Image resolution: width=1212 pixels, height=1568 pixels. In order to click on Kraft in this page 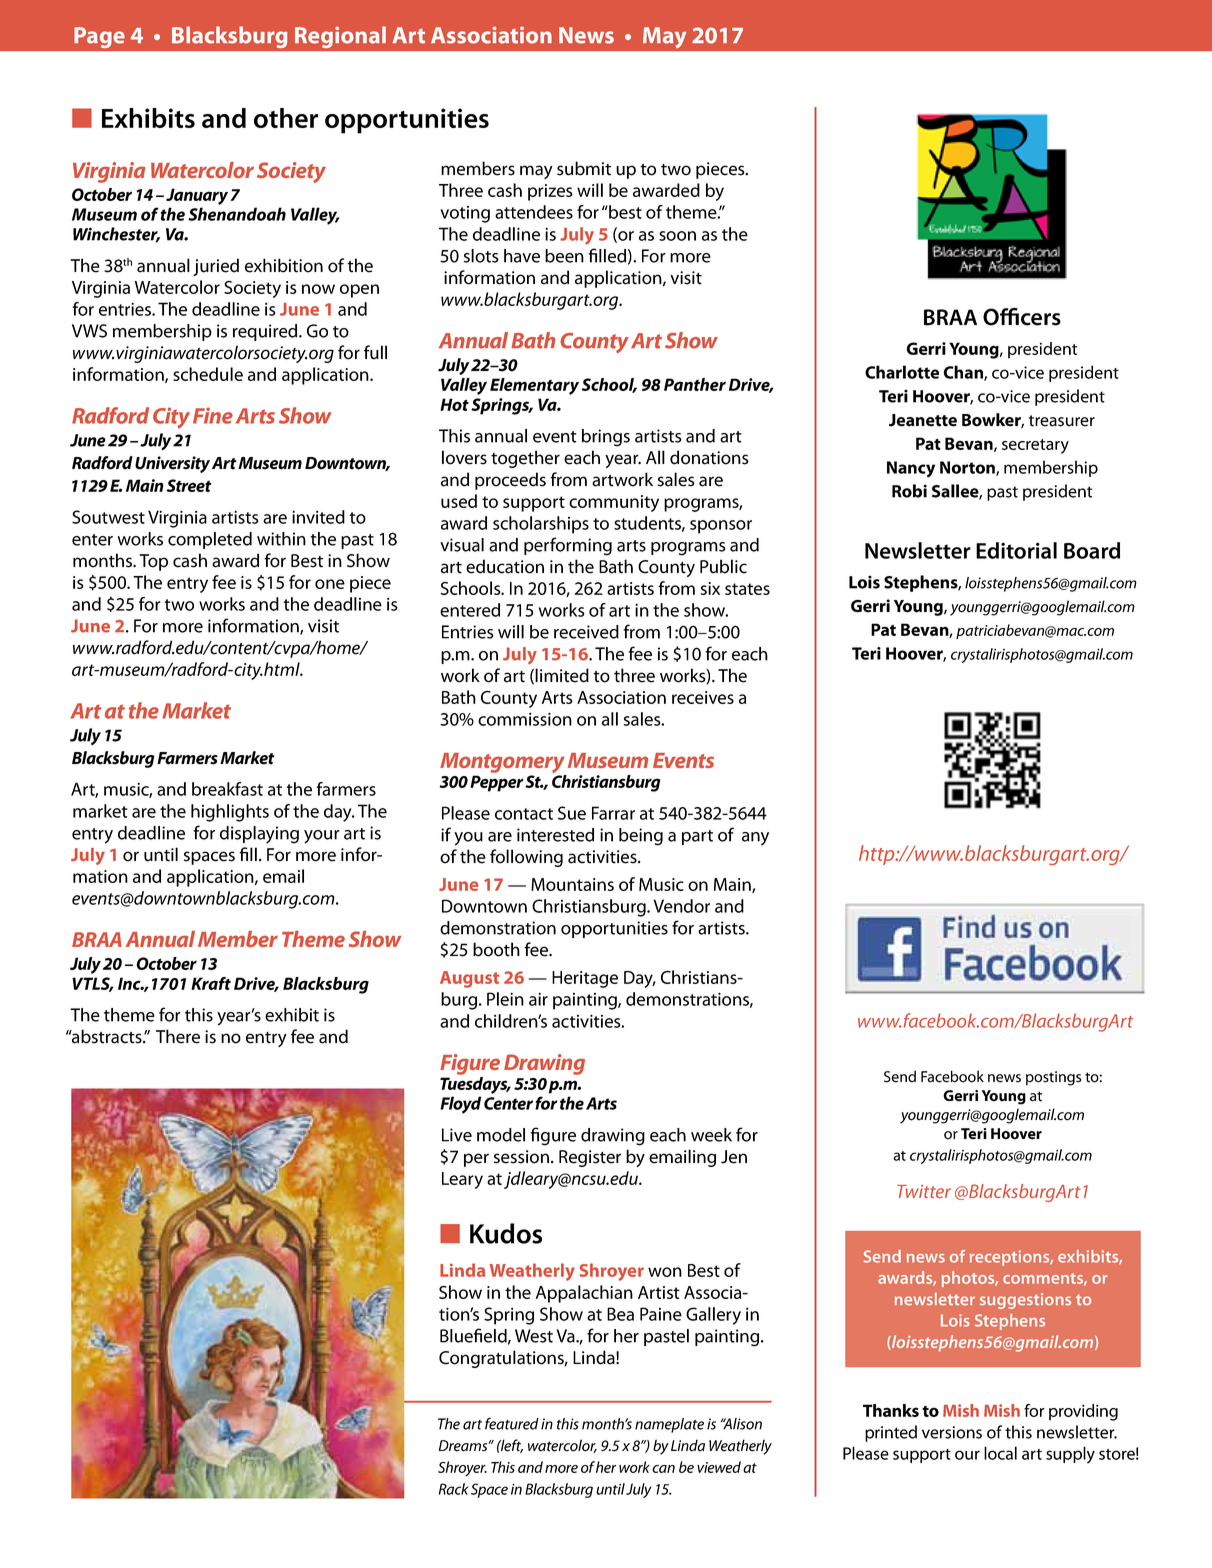, I will do `click(211, 983)`.
